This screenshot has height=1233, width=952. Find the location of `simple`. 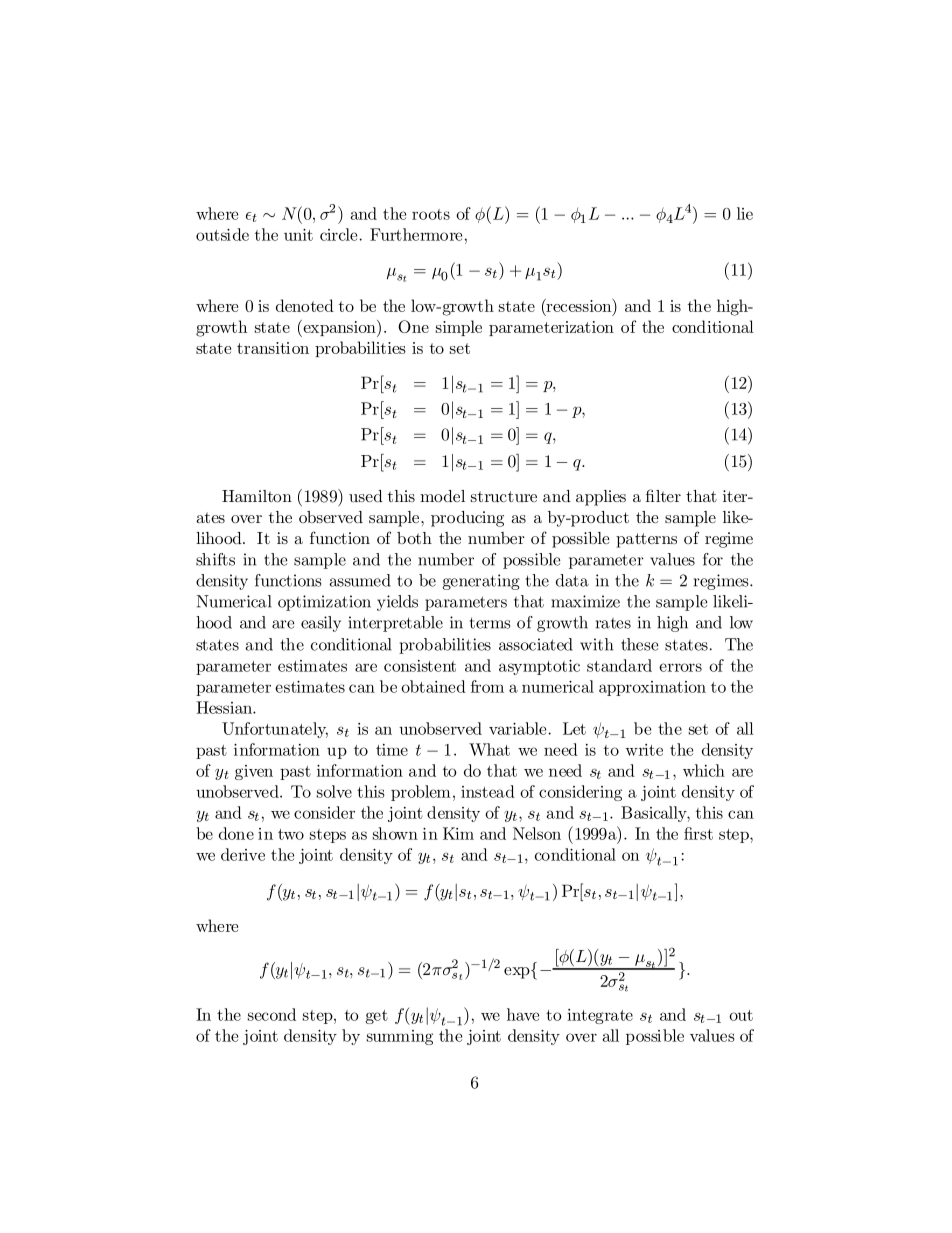

simple is located at coordinates (459, 328).
